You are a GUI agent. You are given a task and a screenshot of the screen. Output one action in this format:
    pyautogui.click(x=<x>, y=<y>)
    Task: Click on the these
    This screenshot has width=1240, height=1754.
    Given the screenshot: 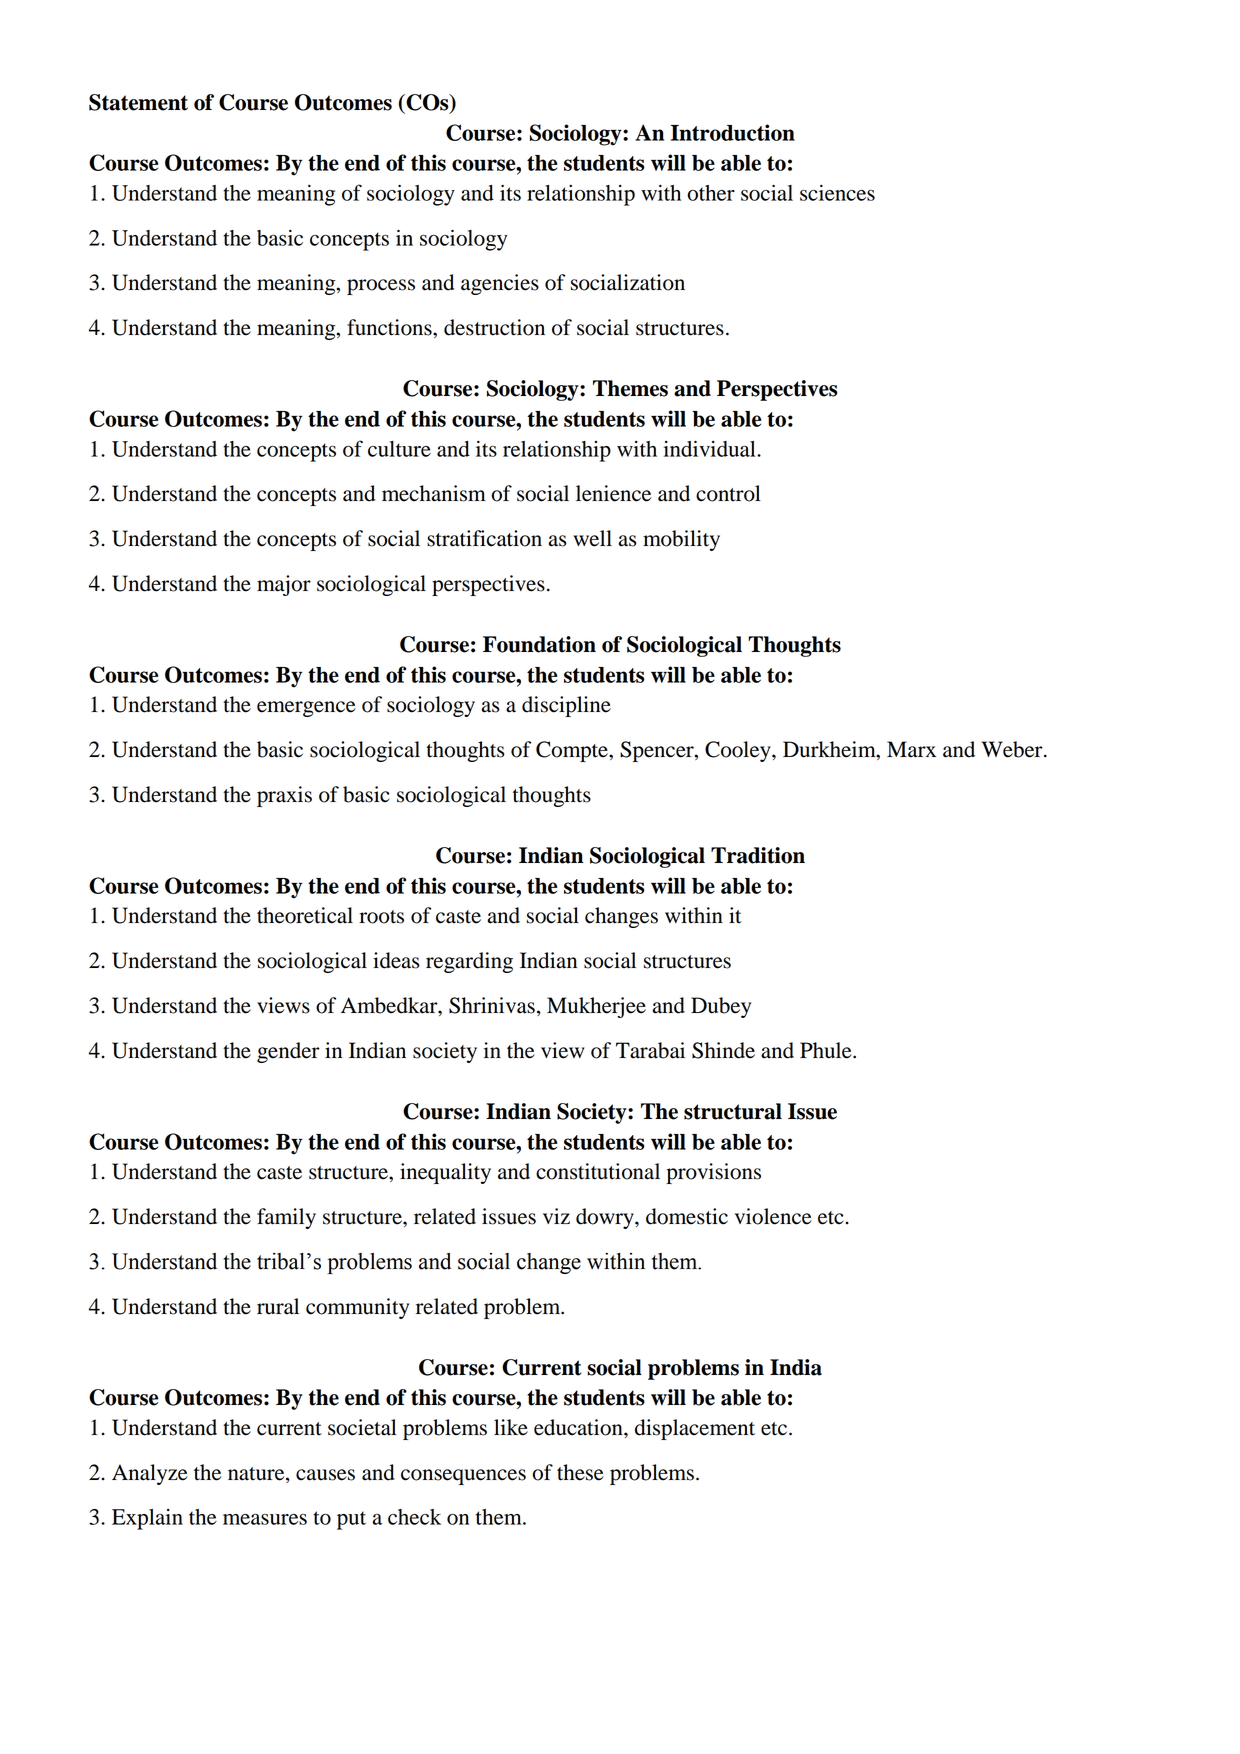 What is the action you would take?
    pyautogui.click(x=580, y=1472)
